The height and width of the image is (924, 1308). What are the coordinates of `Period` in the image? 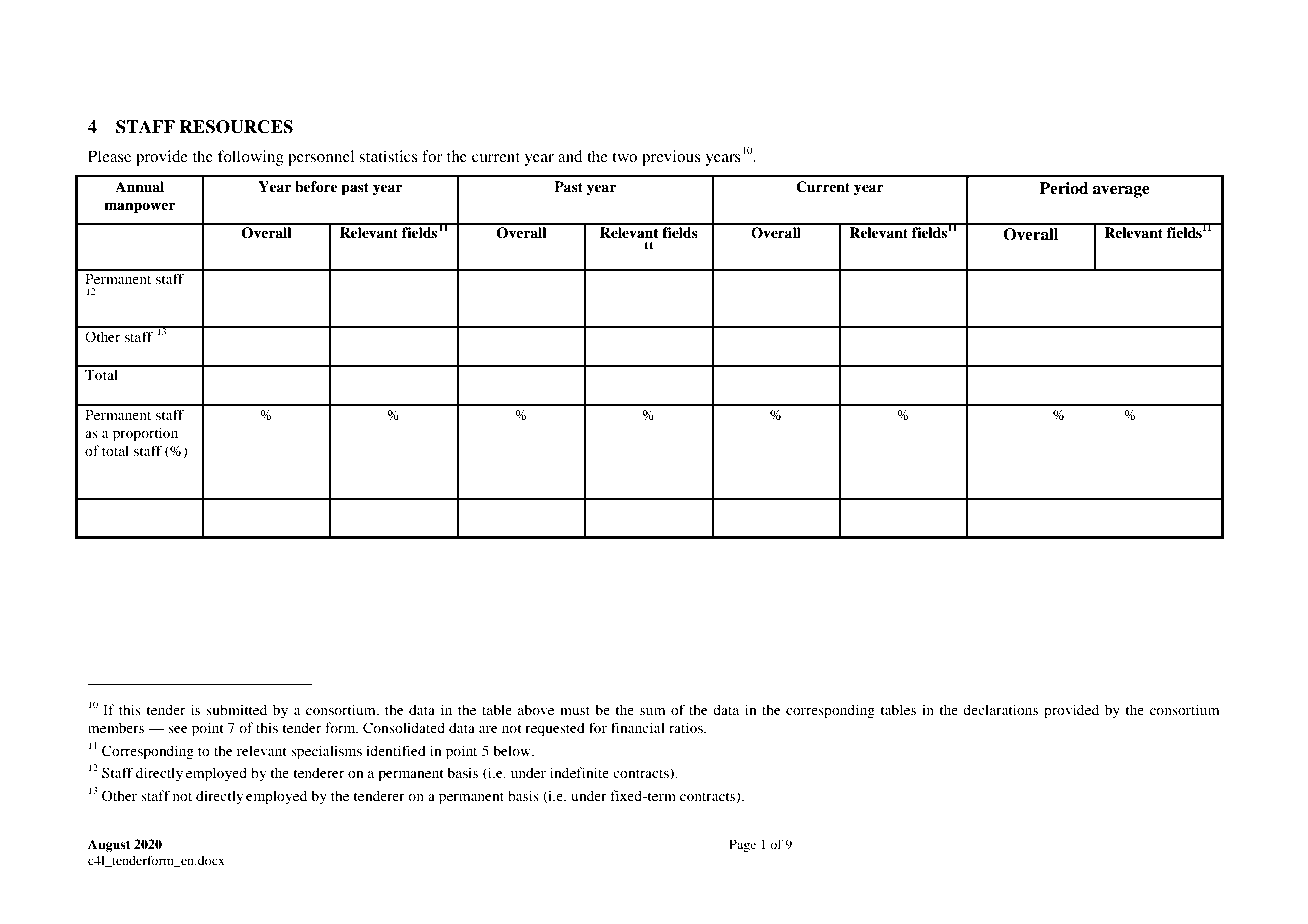 It's located at (1064, 188).
